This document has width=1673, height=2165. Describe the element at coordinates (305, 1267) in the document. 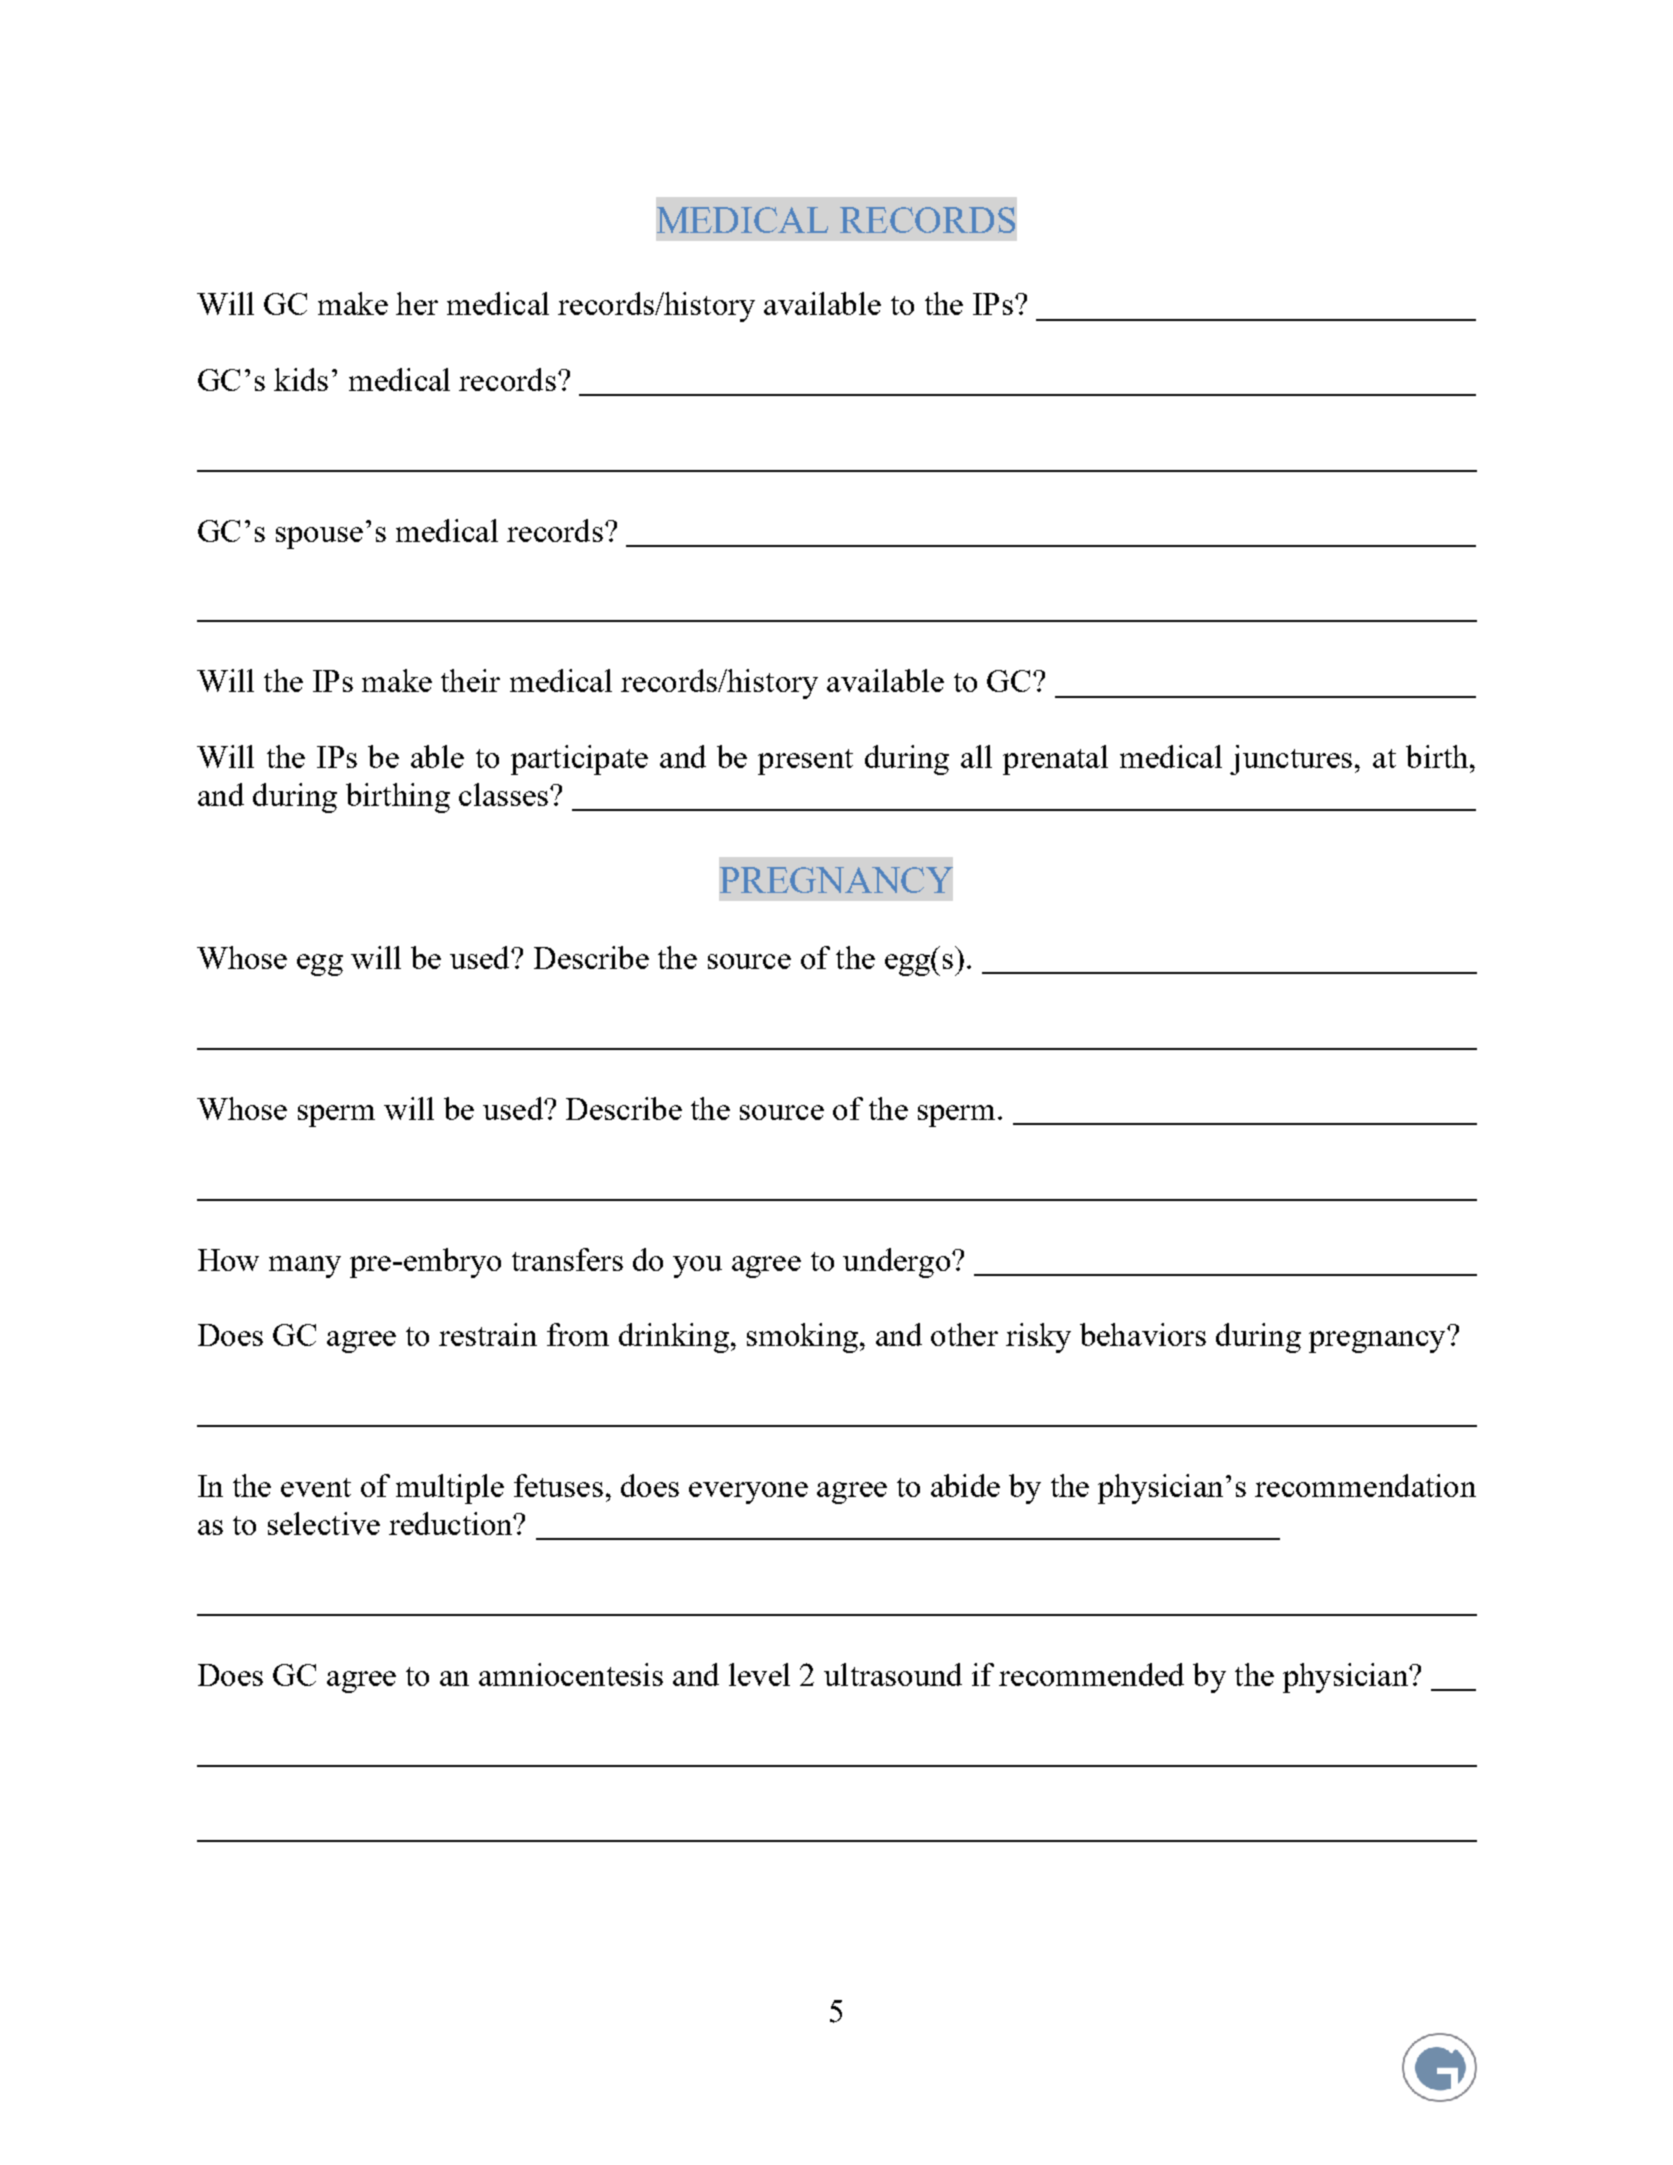

I see `many` at that location.
